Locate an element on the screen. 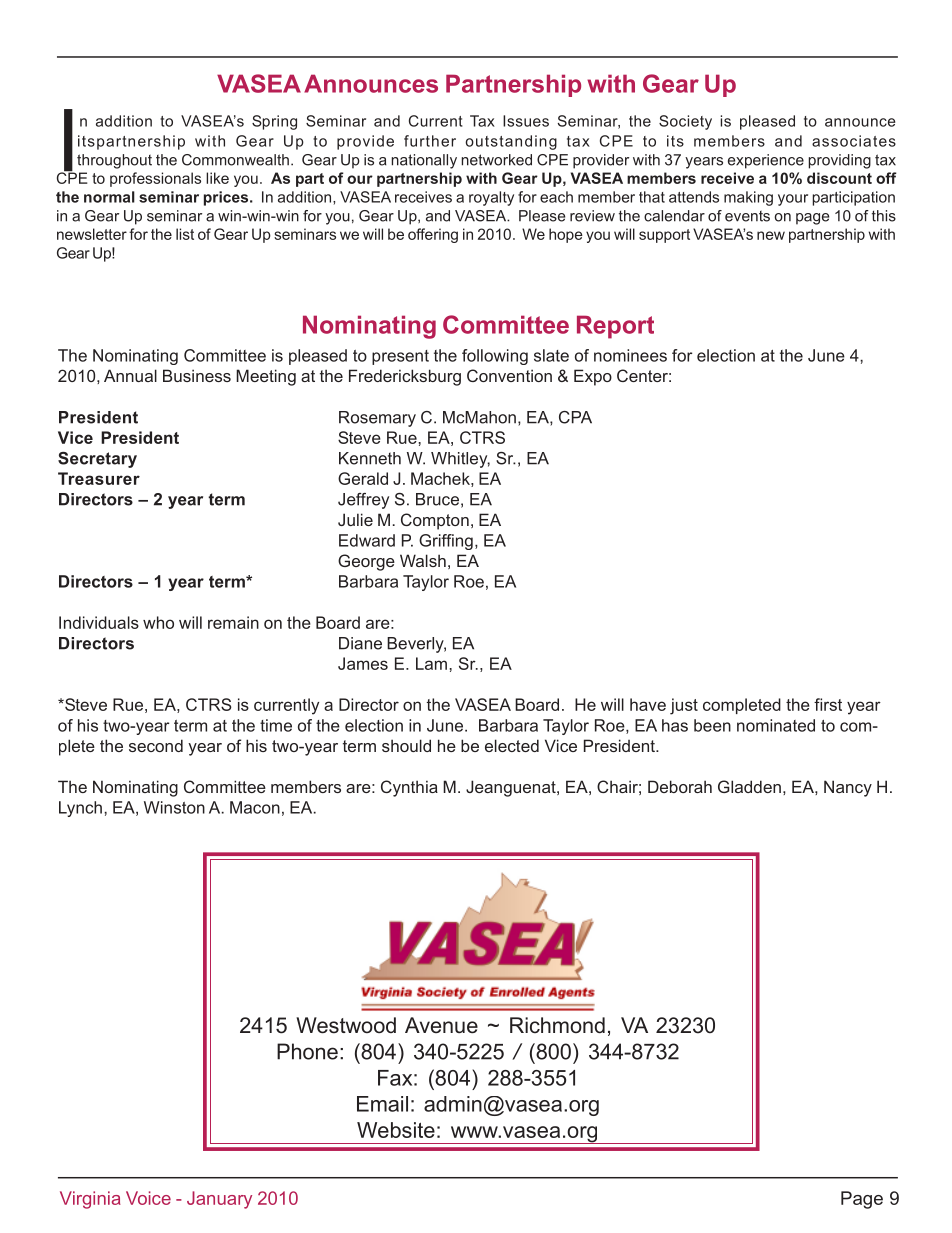  Avenue is located at coordinates (441, 1025).
